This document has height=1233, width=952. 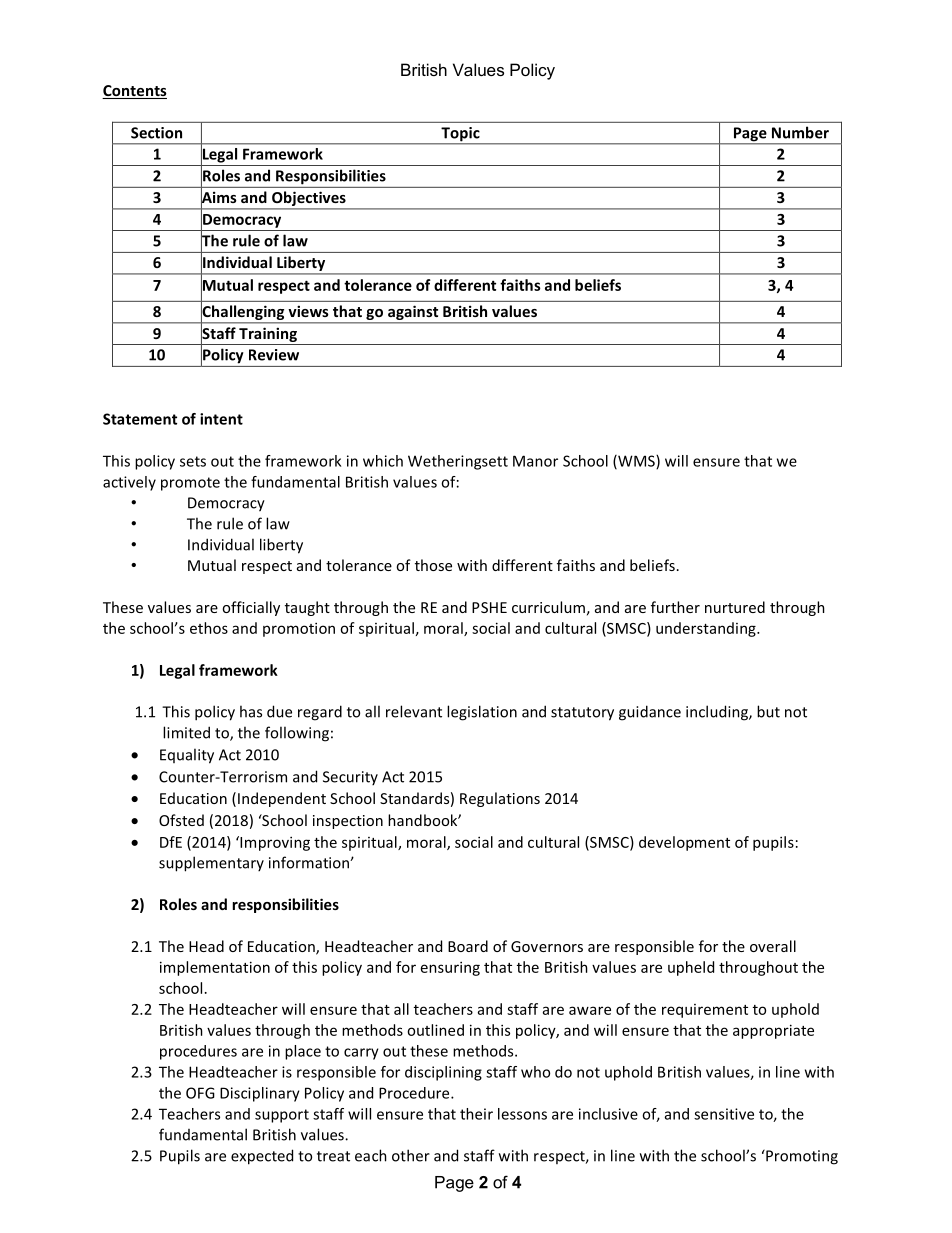 I want to click on Disciplinary, so click(x=260, y=1094).
